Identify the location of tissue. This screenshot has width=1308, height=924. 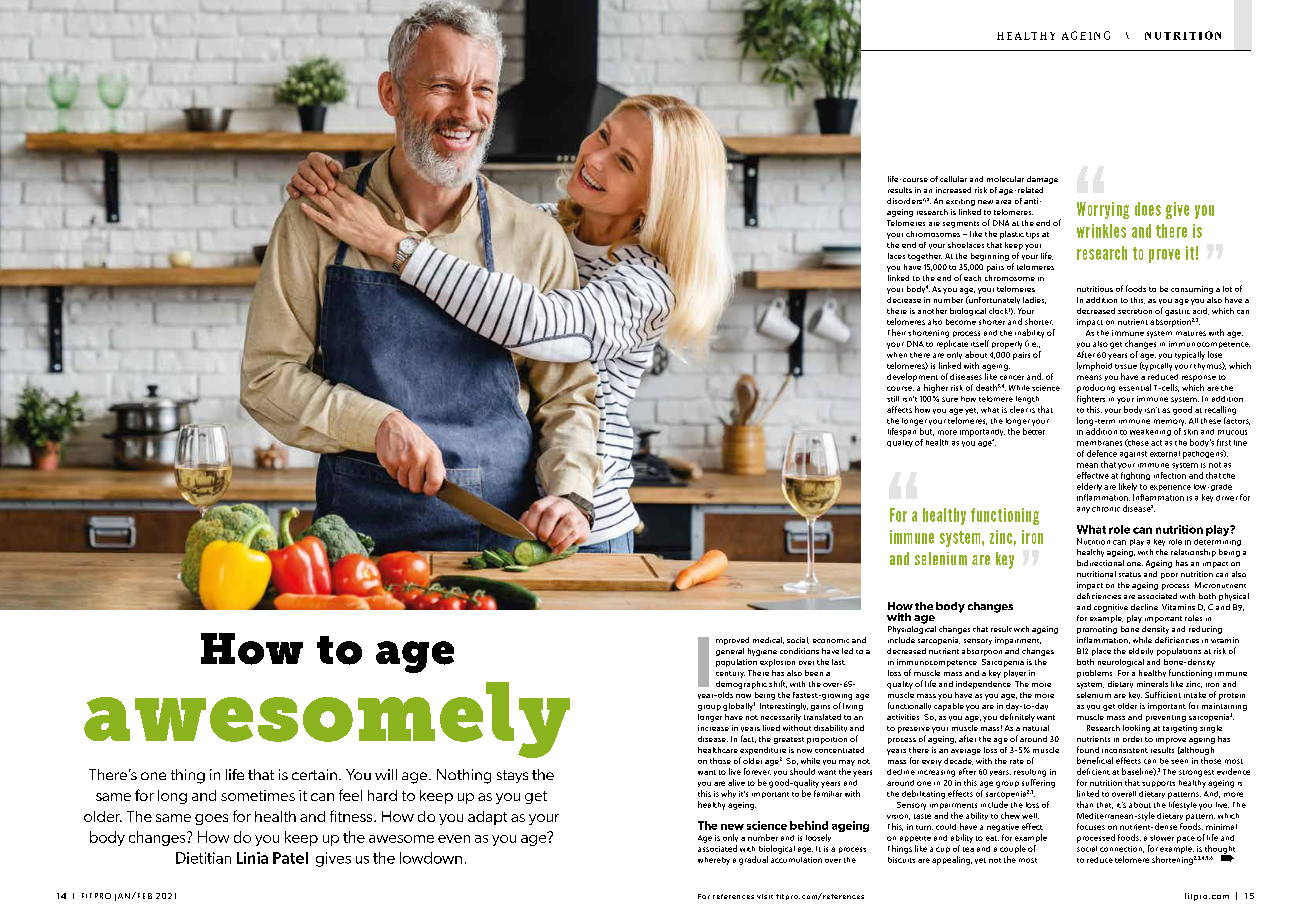
(1126, 366).
